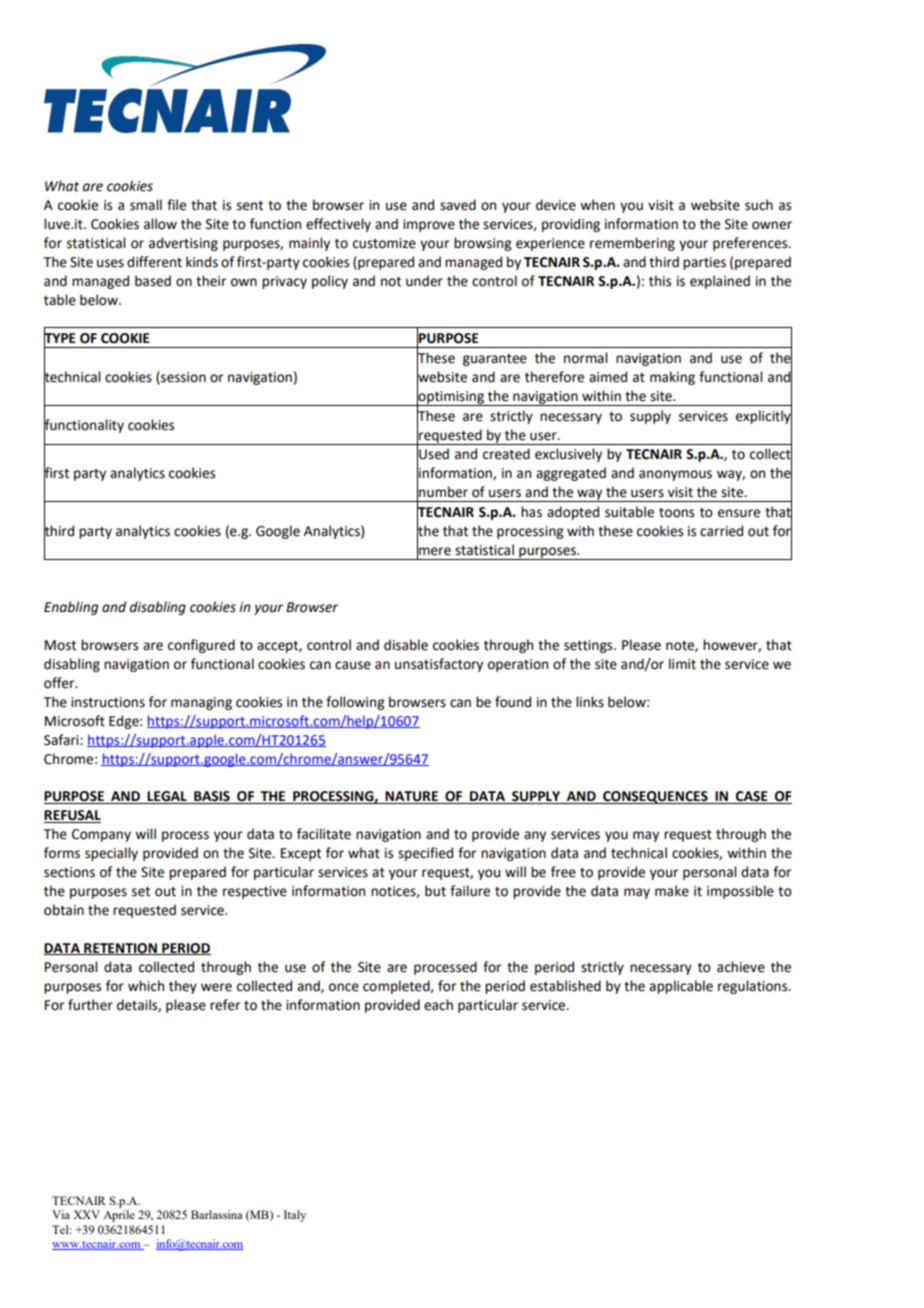 The image size is (924, 1308). I want to click on limit, so click(682, 664).
